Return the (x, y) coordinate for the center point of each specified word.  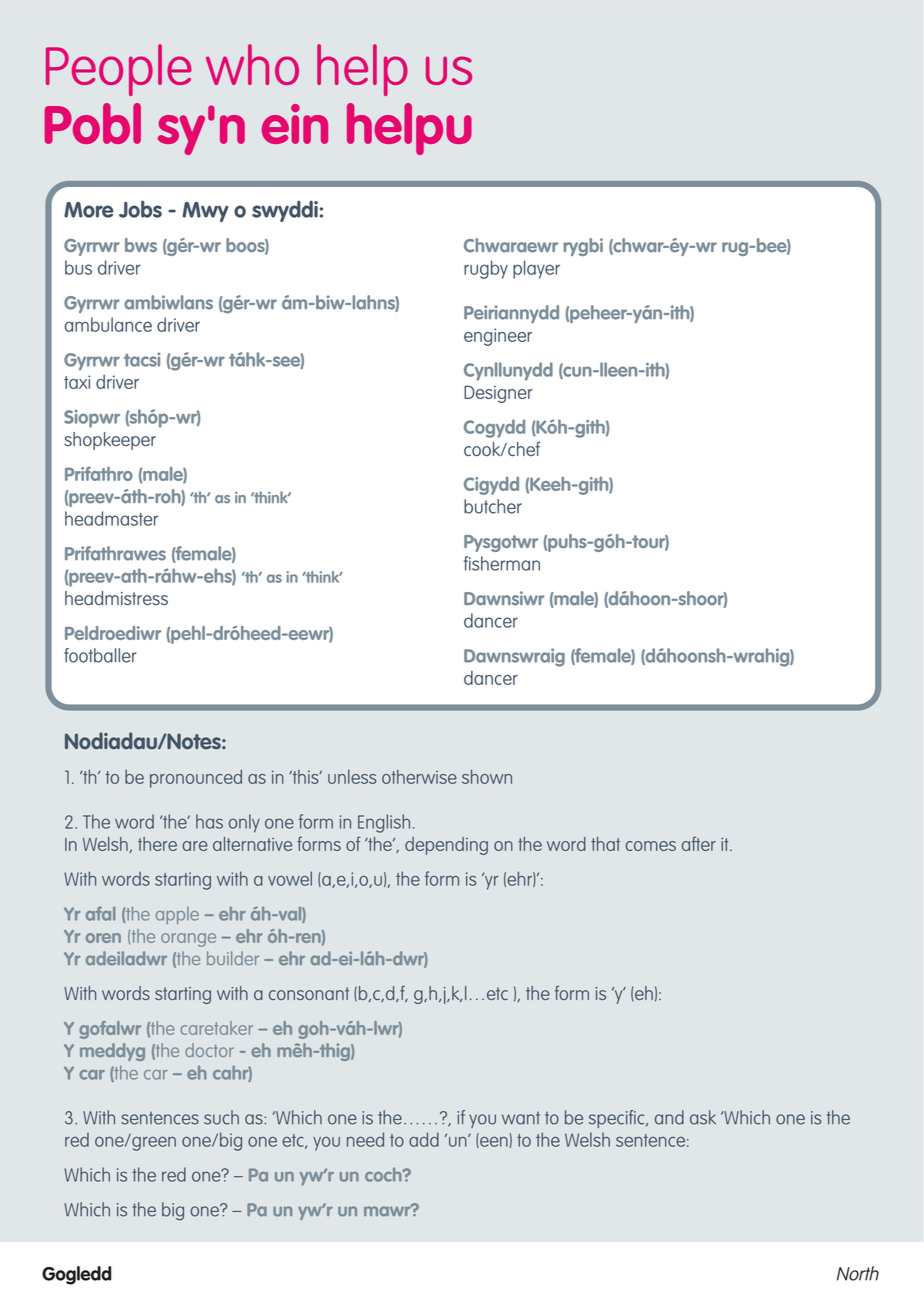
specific (618, 1119)
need (365, 1139)
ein (295, 124)
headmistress (116, 598)
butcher (493, 506)
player (536, 269)
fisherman (502, 563)
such (221, 1117)
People (119, 70)
